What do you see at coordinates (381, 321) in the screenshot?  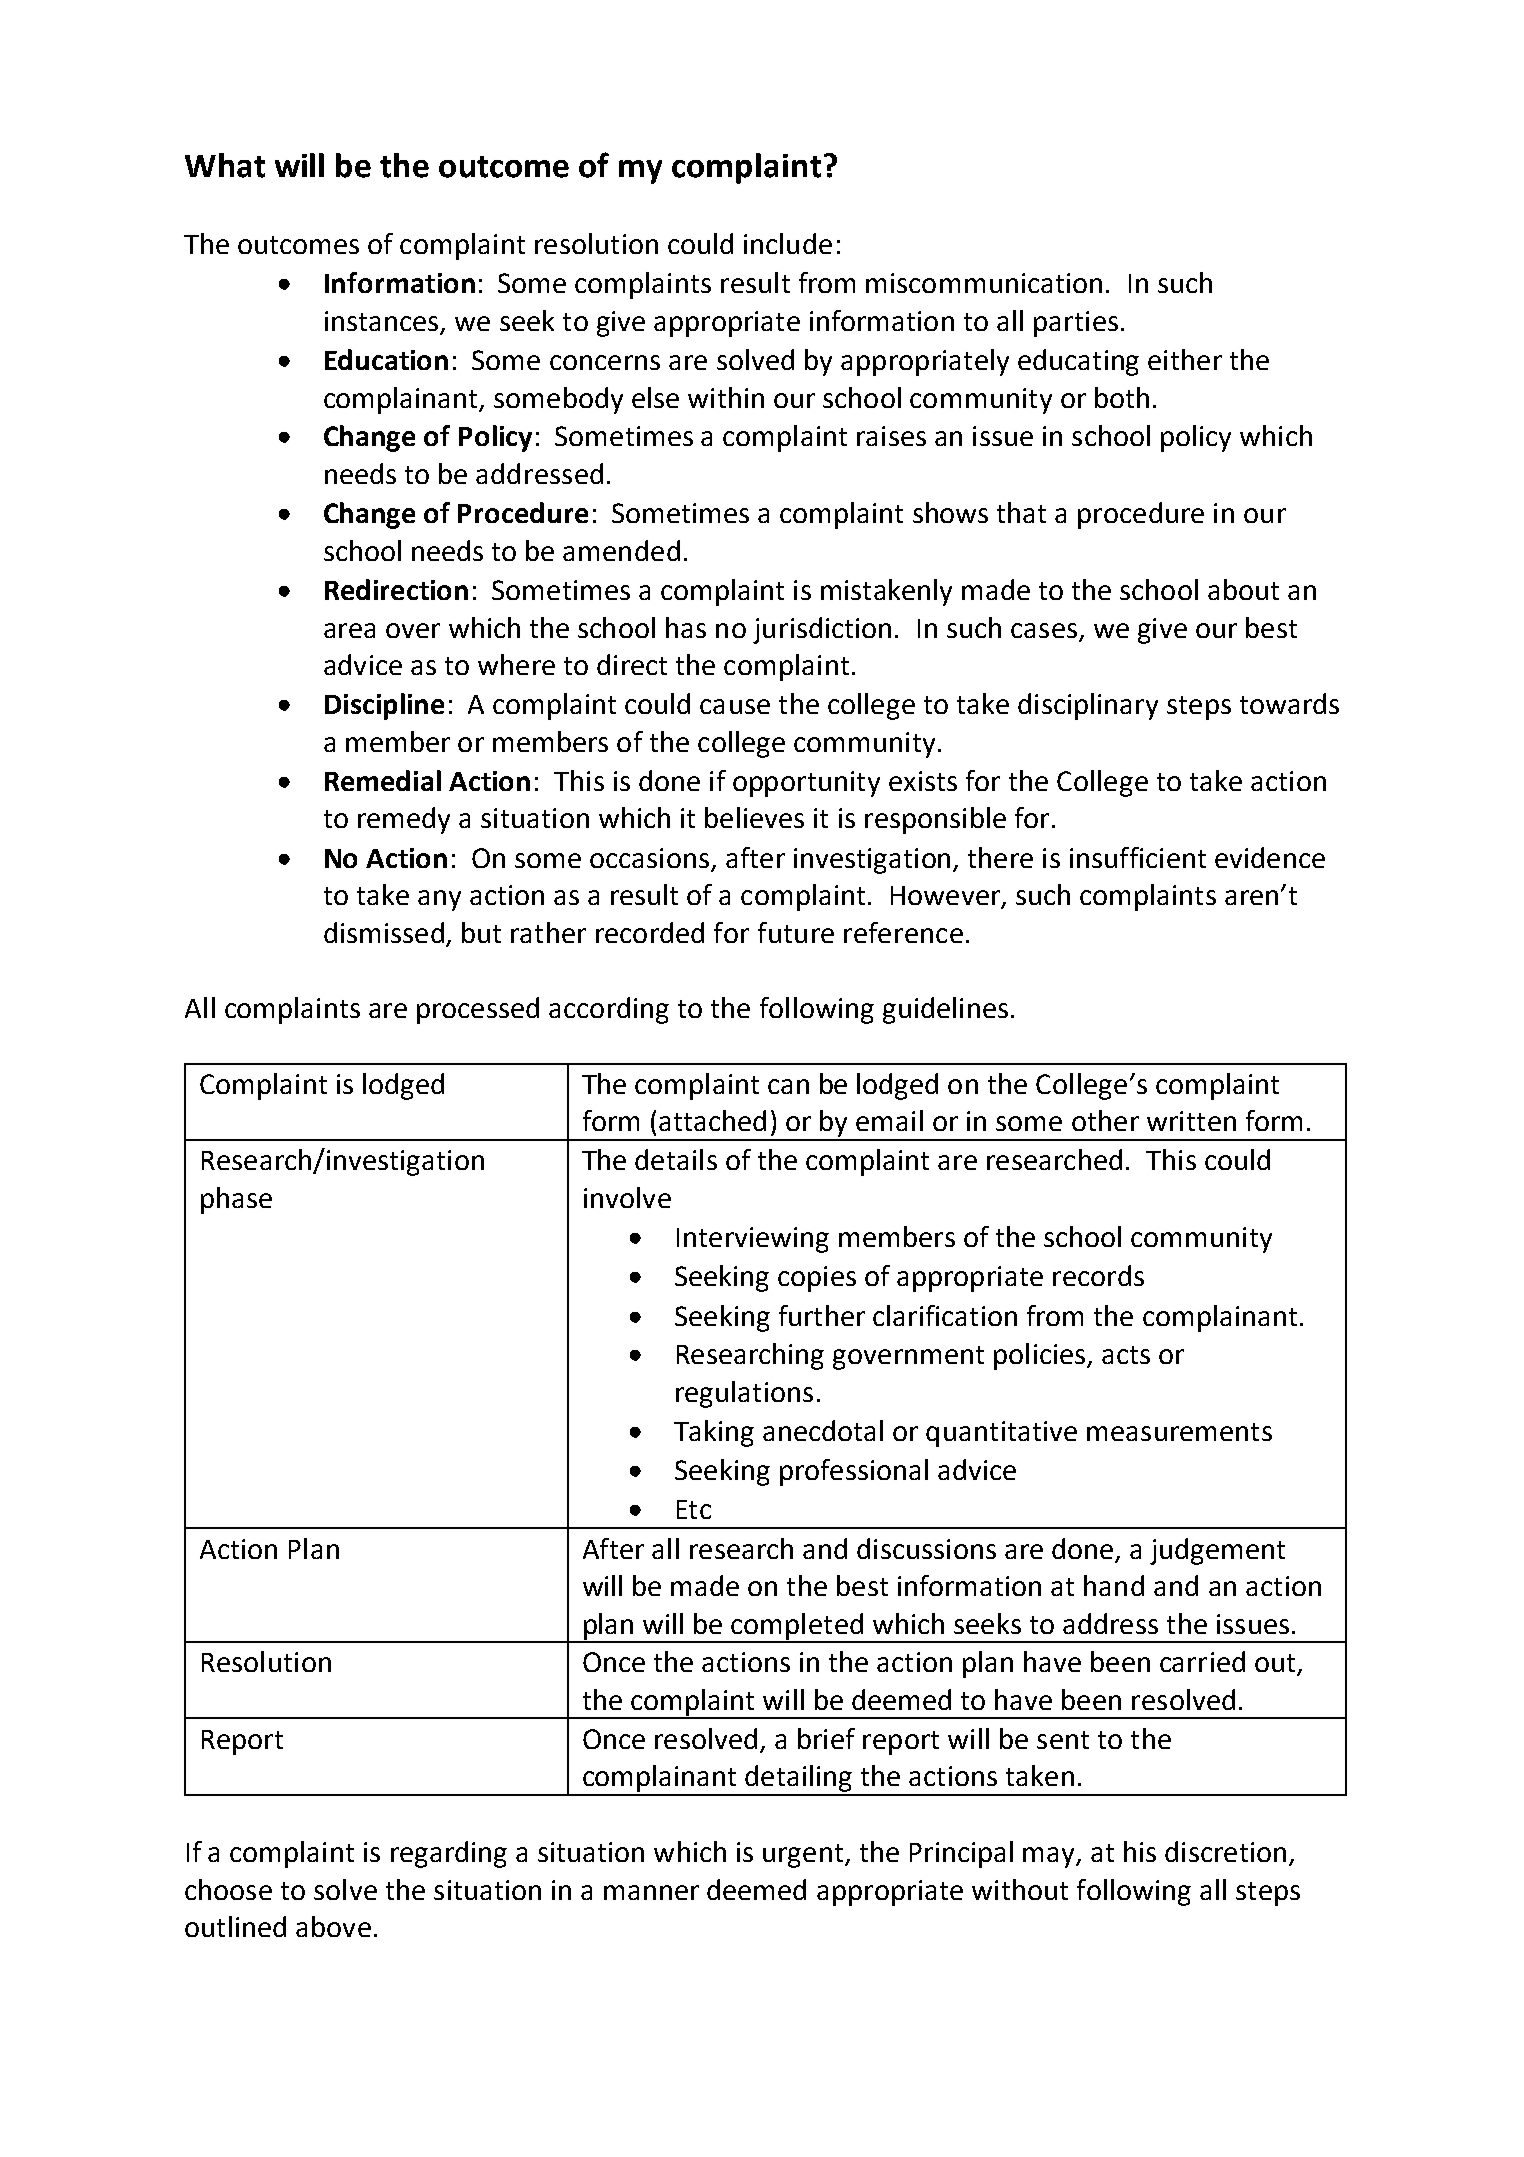 I see `instances` at bounding box center [381, 321].
